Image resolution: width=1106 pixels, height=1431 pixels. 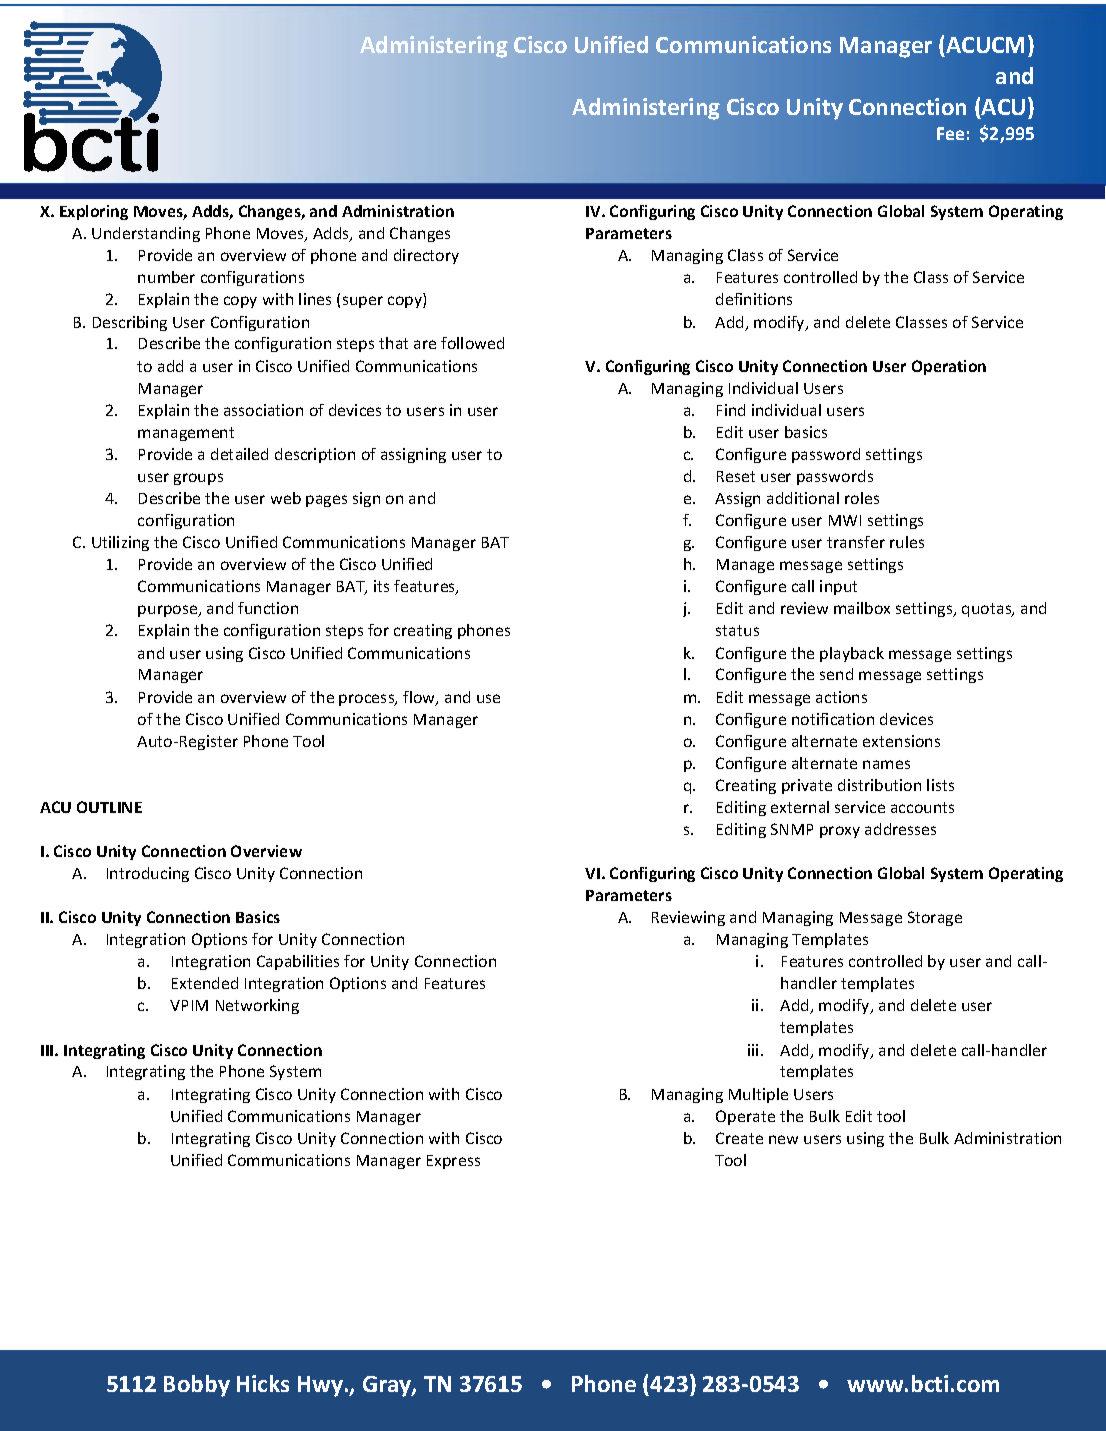 What do you see at coordinates (949, 367) in the document?
I see `Operation` at bounding box center [949, 367].
